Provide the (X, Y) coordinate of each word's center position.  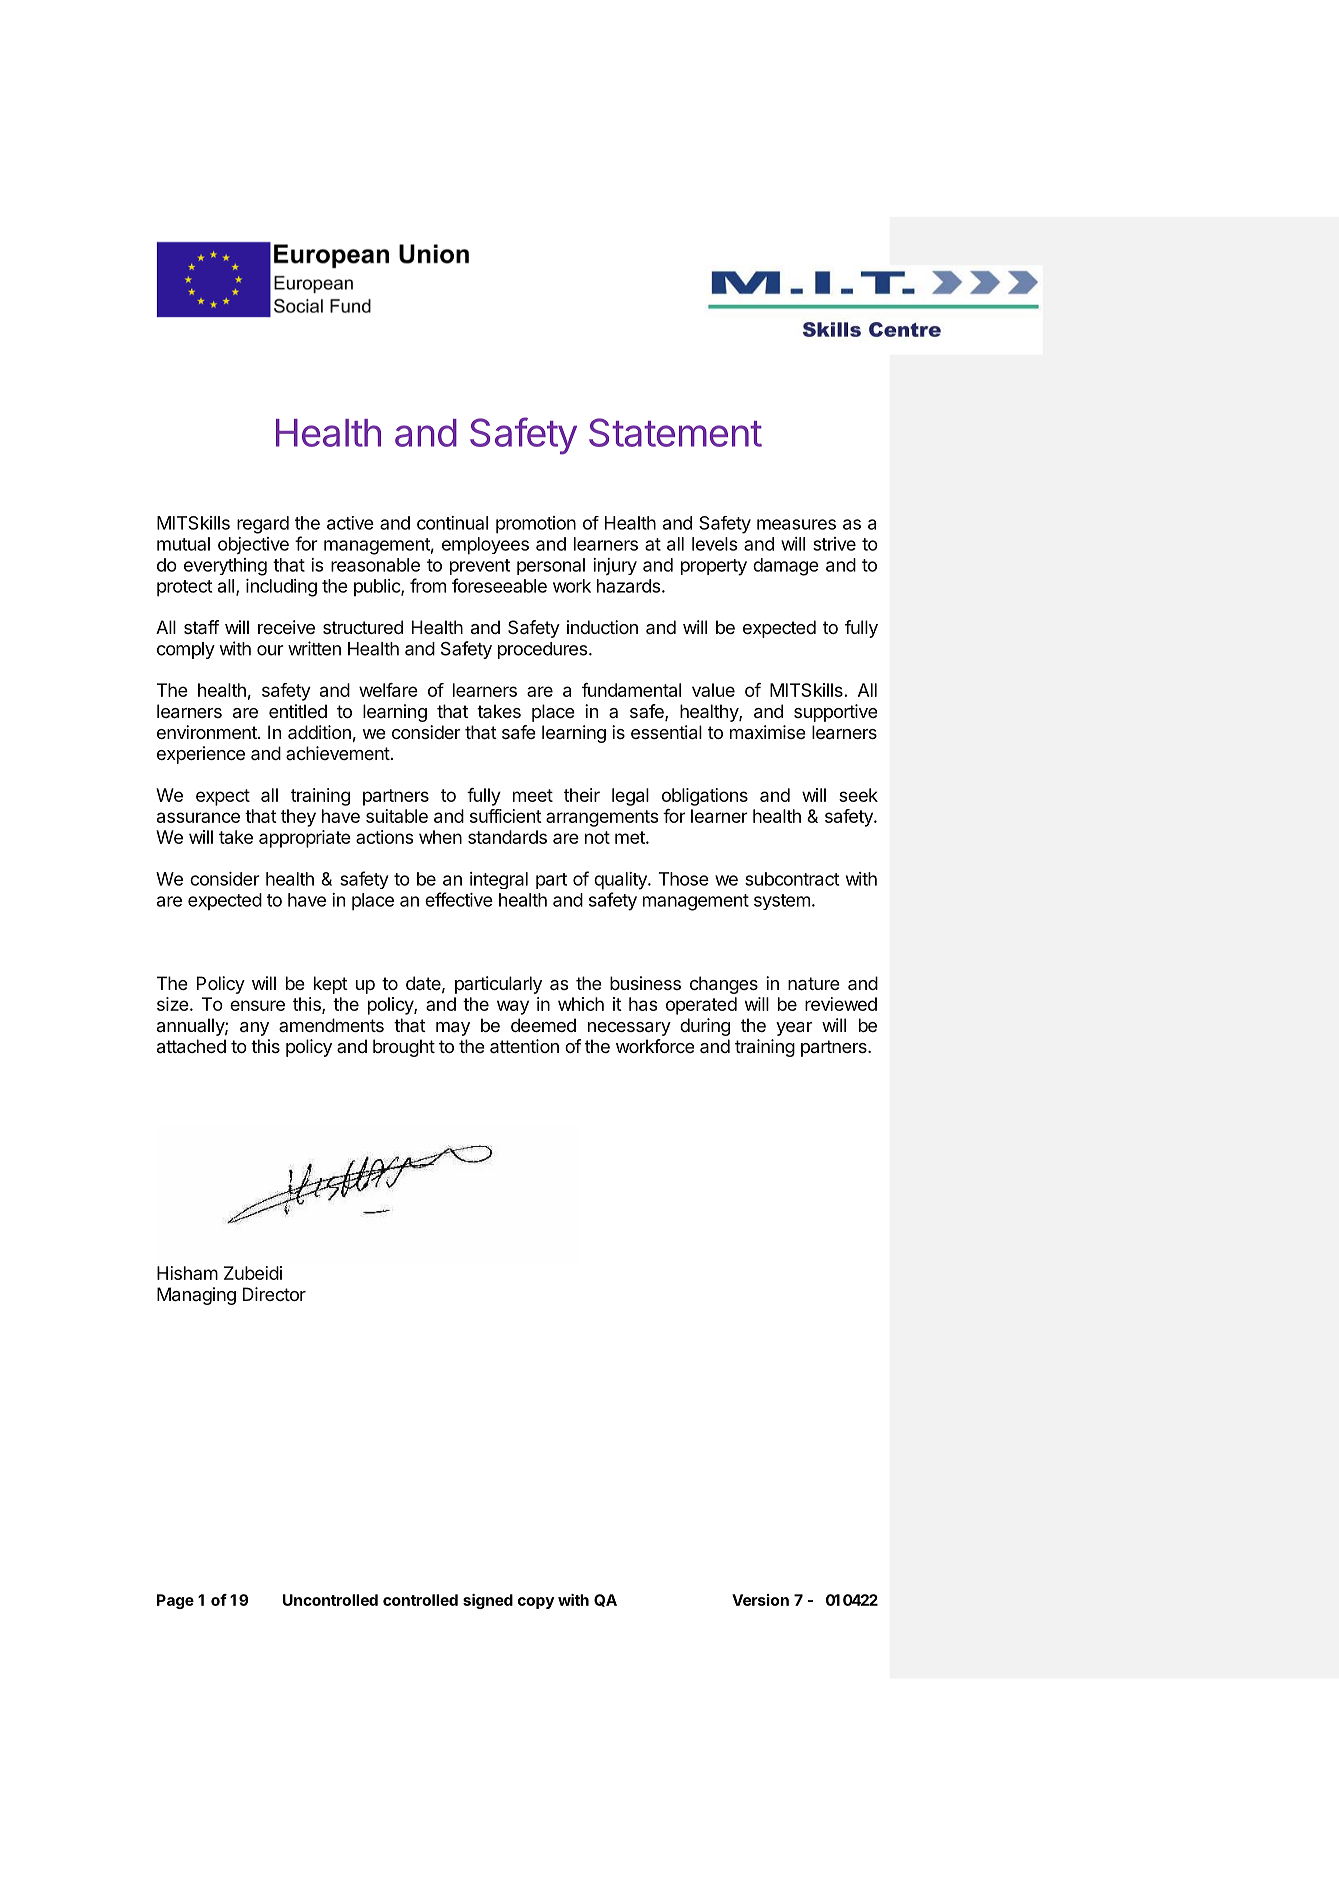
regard (263, 525)
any (254, 1029)
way (513, 1007)
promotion (536, 525)
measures (796, 524)
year (794, 1029)
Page (175, 1601)
